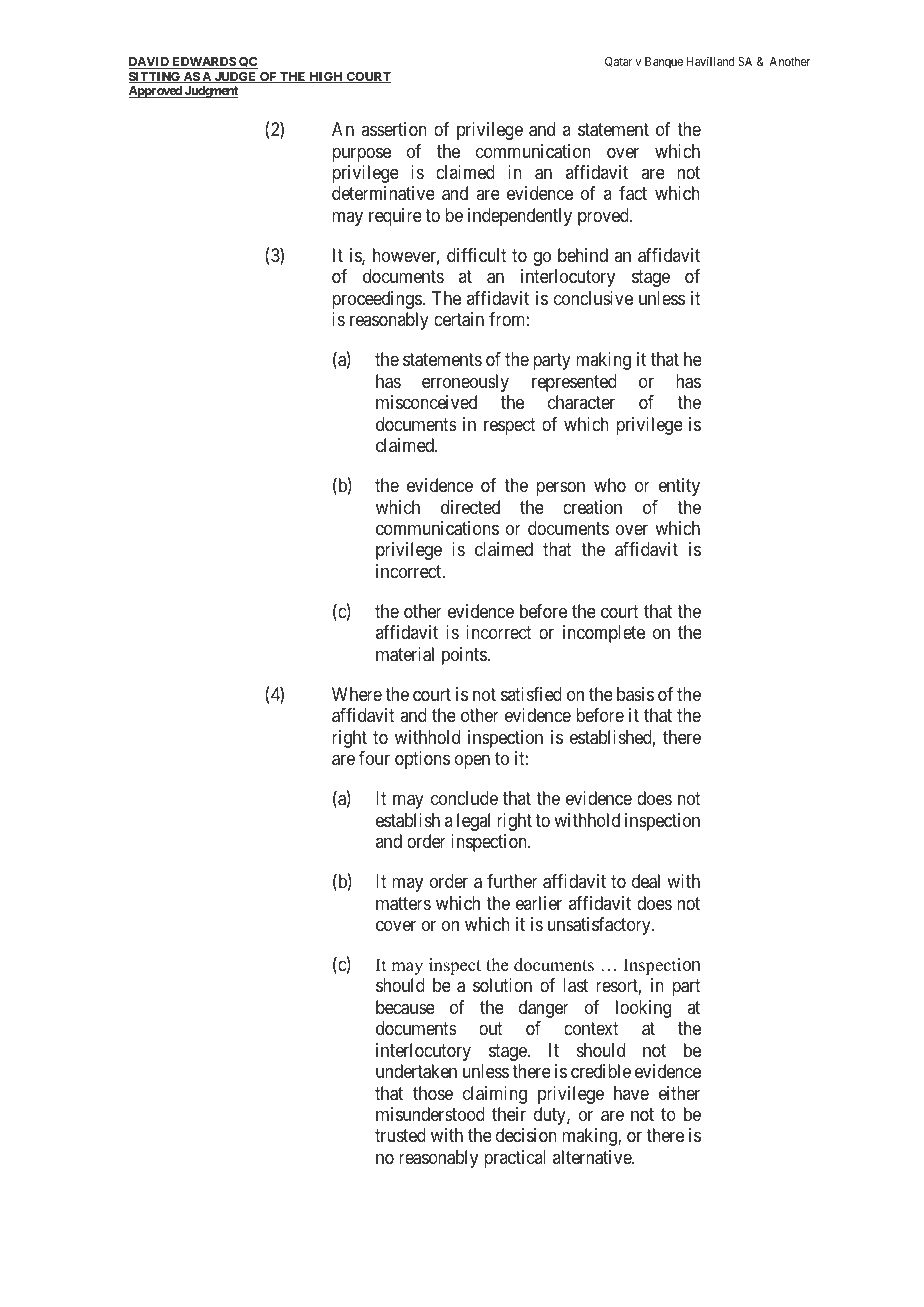 This document has height=1307, width=924. I want to click on Judgment, so click(210, 92).
